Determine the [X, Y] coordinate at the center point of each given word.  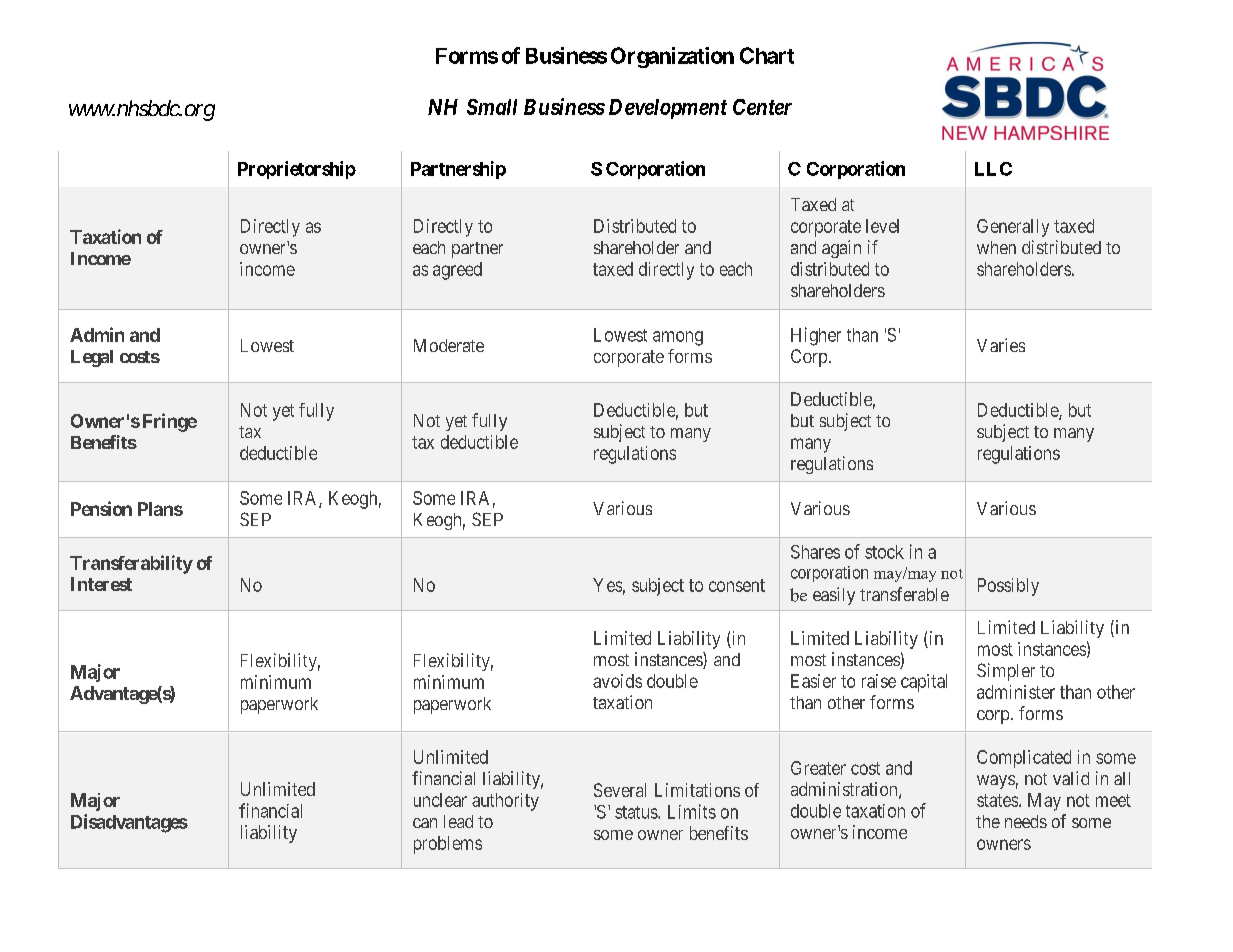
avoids [617, 681]
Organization [672, 57]
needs [1026, 821]
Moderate [449, 345]
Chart [767, 55]
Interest [101, 584]
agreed [457, 271]
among [678, 338]
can [425, 823]
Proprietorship [297, 170]
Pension [101, 508]
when [996, 247]
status [637, 812]
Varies [1001, 345]
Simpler [1006, 672]
